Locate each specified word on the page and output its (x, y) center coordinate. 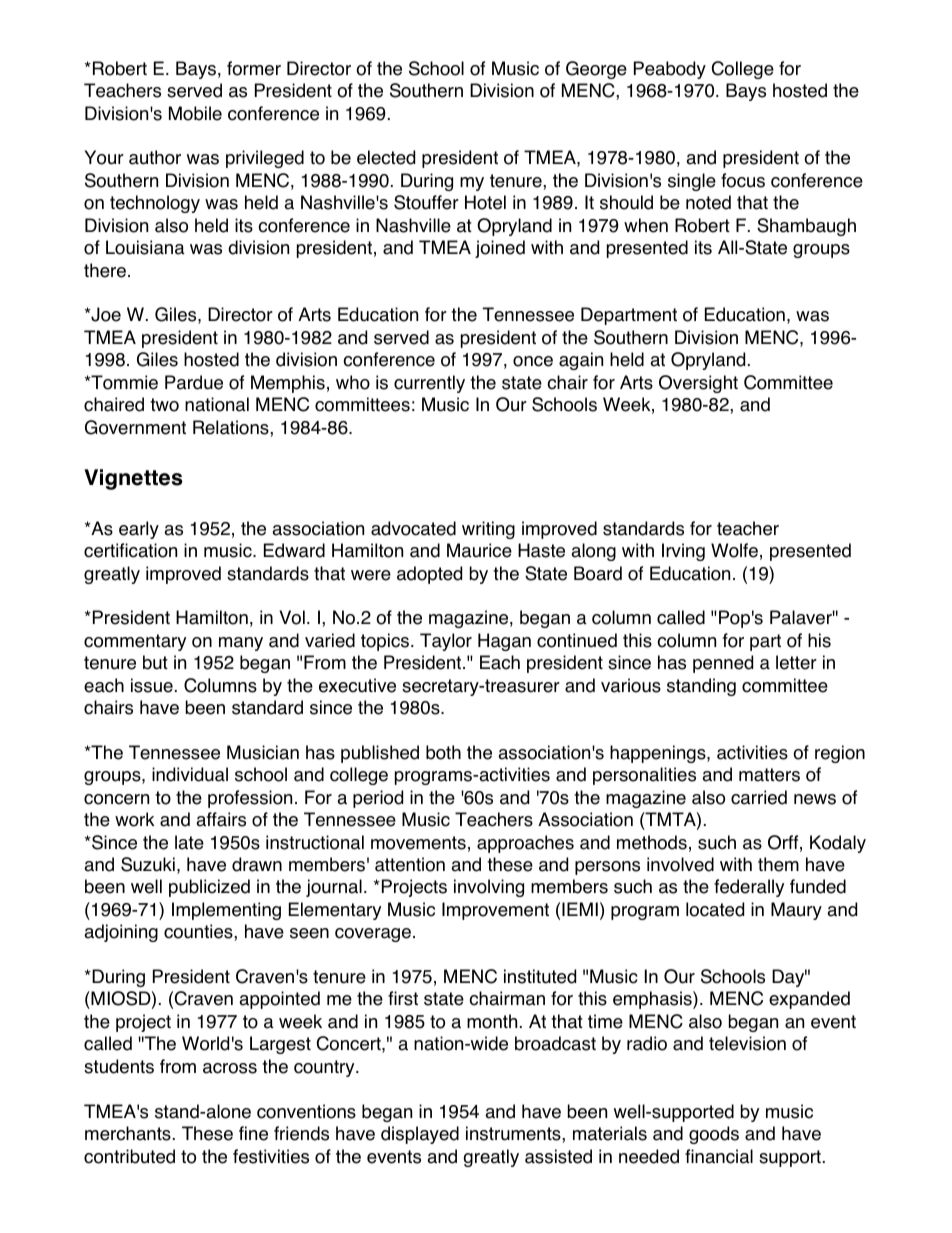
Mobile (195, 113)
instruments (514, 1133)
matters (769, 775)
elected (386, 157)
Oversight (698, 384)
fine (253, 1133)
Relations (232, 427)
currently (429, 384)
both (443, 752)
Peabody (670, 70)
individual (190, 774)
